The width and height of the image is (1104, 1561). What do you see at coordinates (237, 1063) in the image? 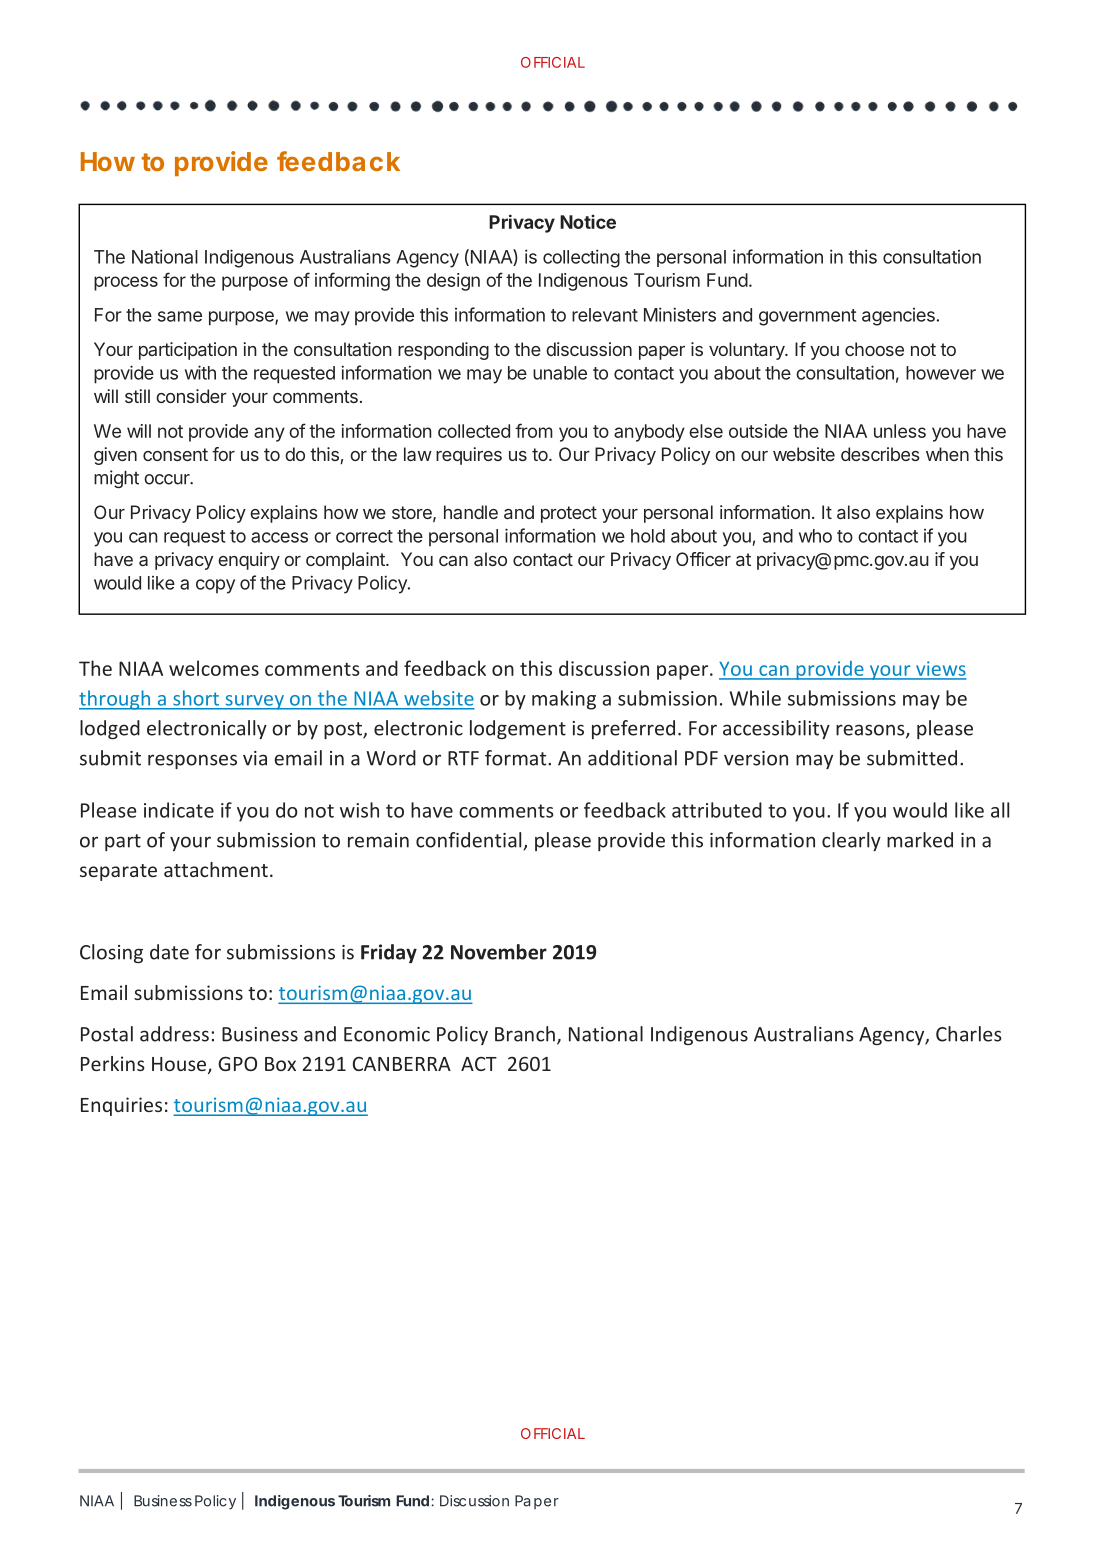
I see `GPO` at bounding box center [237, 1063].
